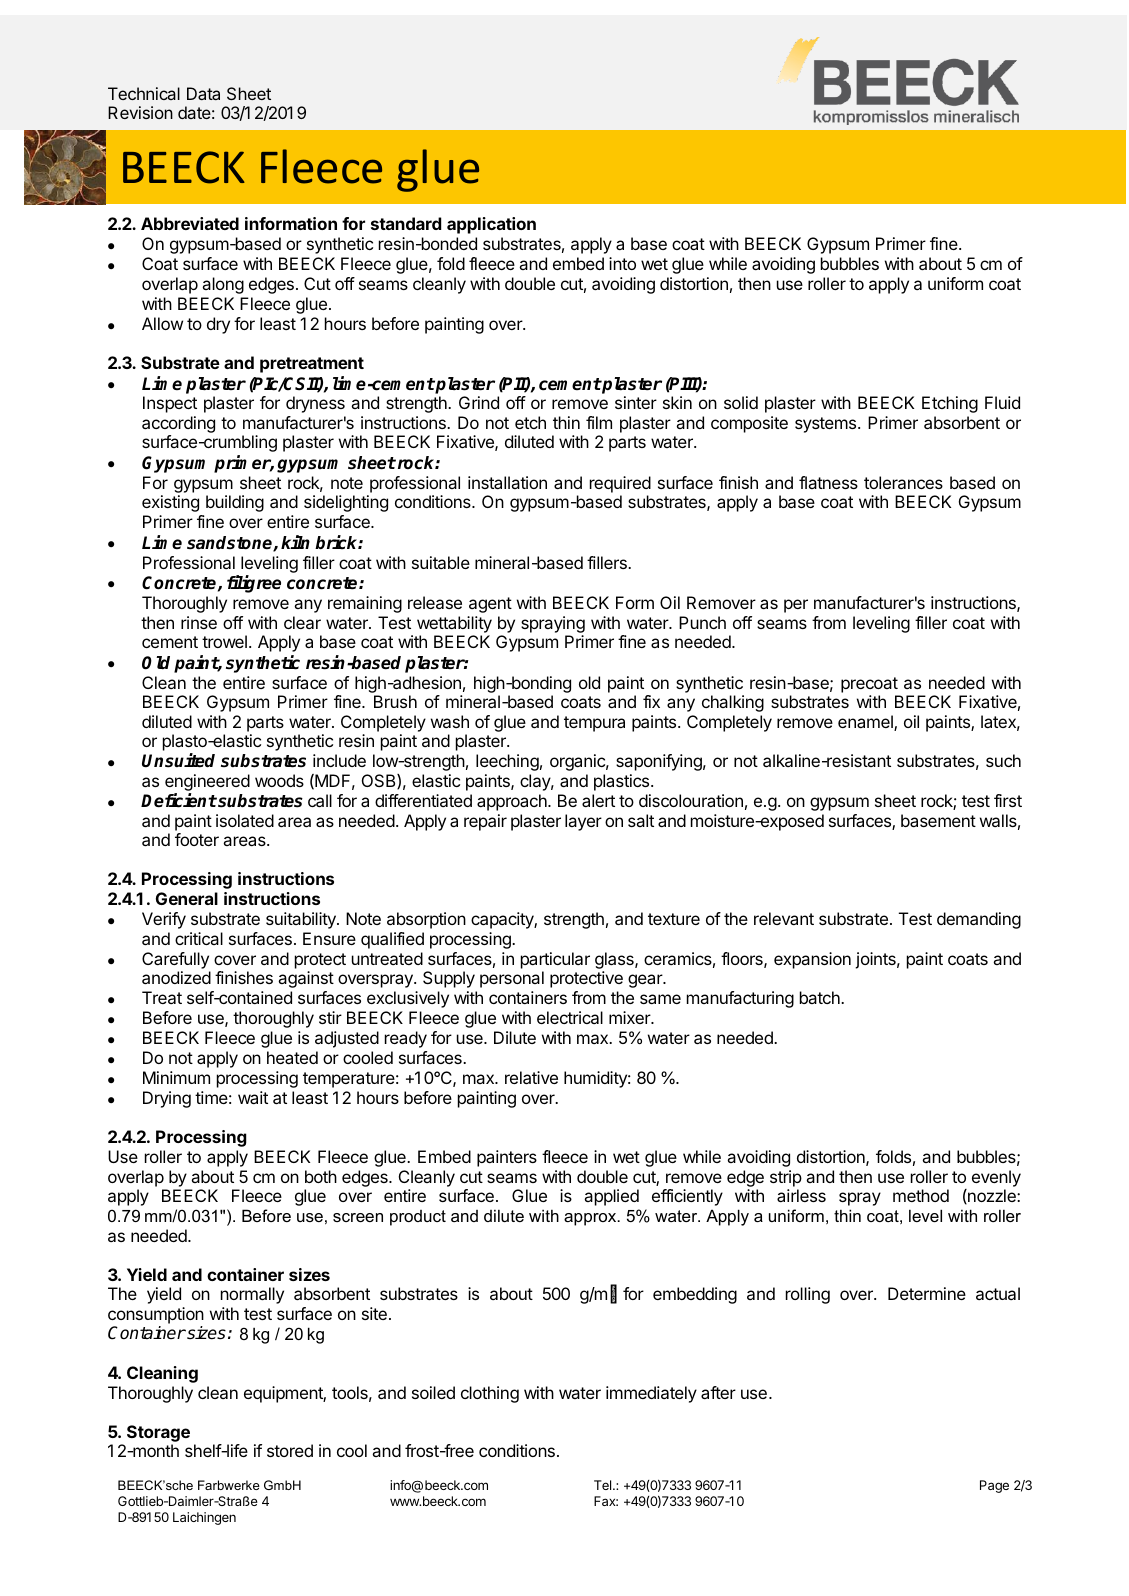 The image size is (1129, 1596). I want to click on immediately, so click(651, 1394).
